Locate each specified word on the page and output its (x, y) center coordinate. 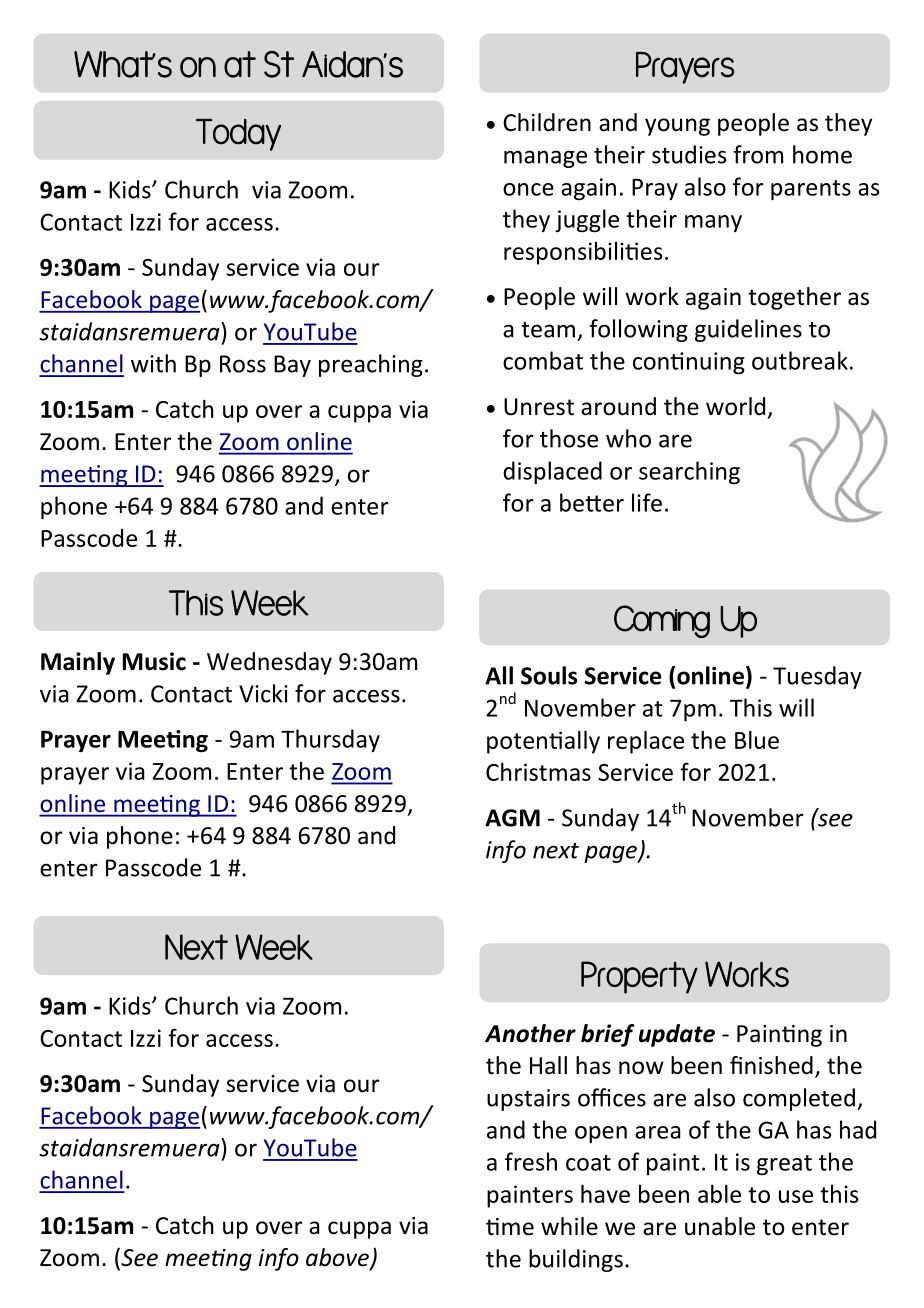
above (338, 1258)
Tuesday (817, 677)
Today (238, 135)
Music (154, 661)
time (510, 1227)
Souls (549, 675)
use (796, 1196)
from (758, 154)
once (528, 189)
